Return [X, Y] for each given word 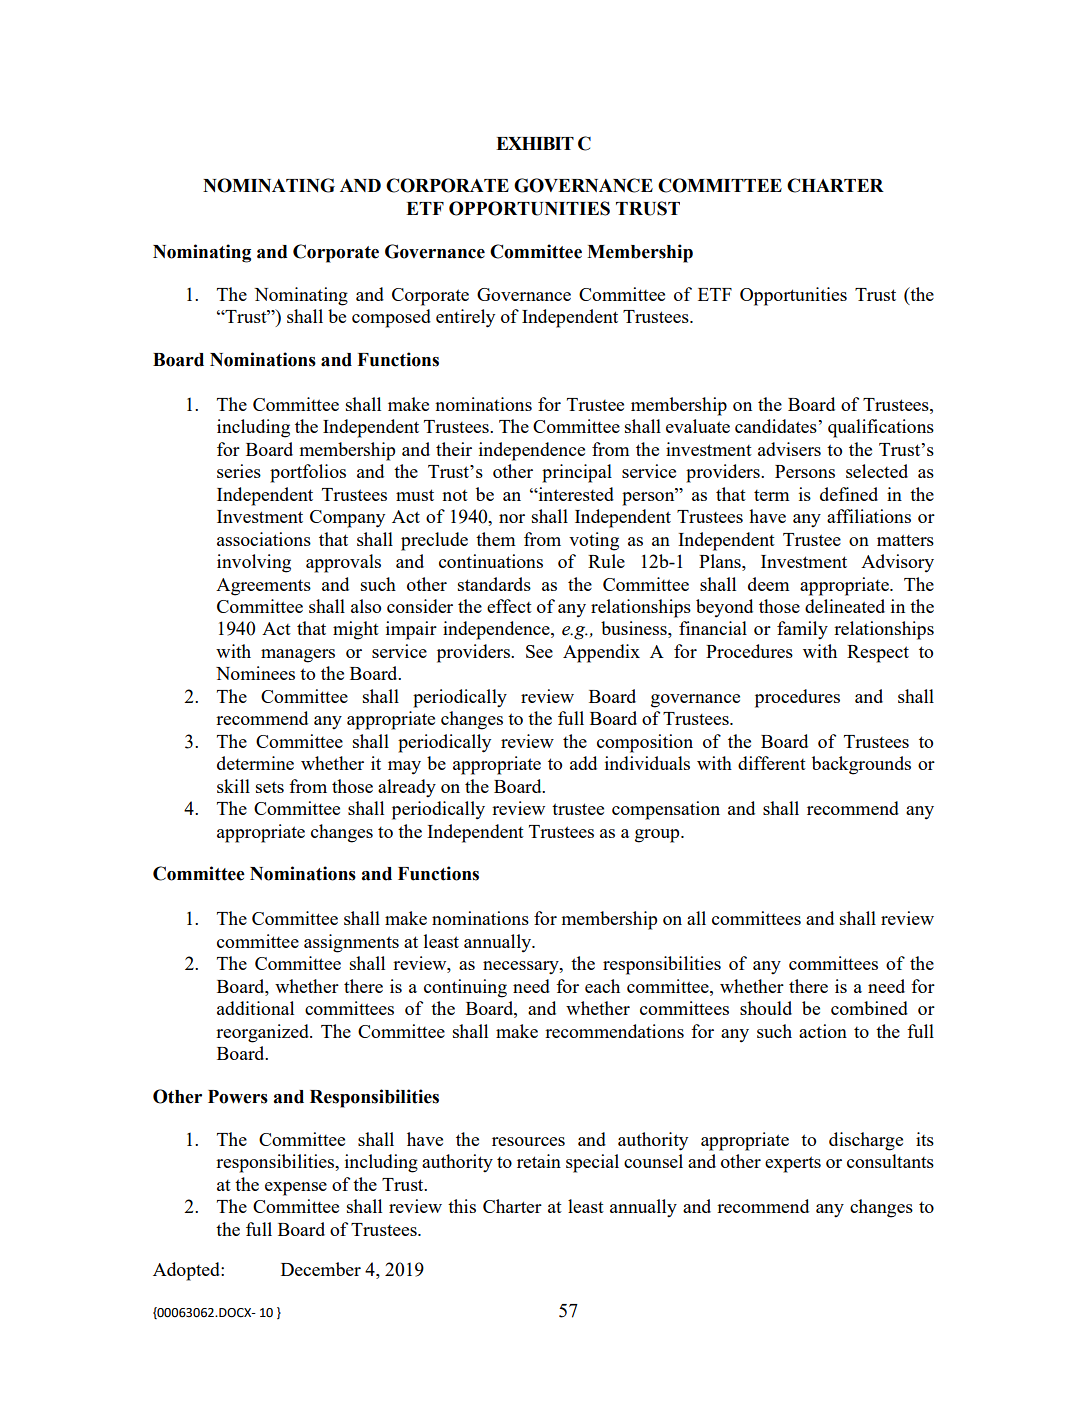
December [321, 1269]
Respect [878, 654]
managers [298, 656]
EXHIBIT [535, 143]
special [592, 1163]
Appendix [601, 653]
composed [391, 318]
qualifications [881, 428]
